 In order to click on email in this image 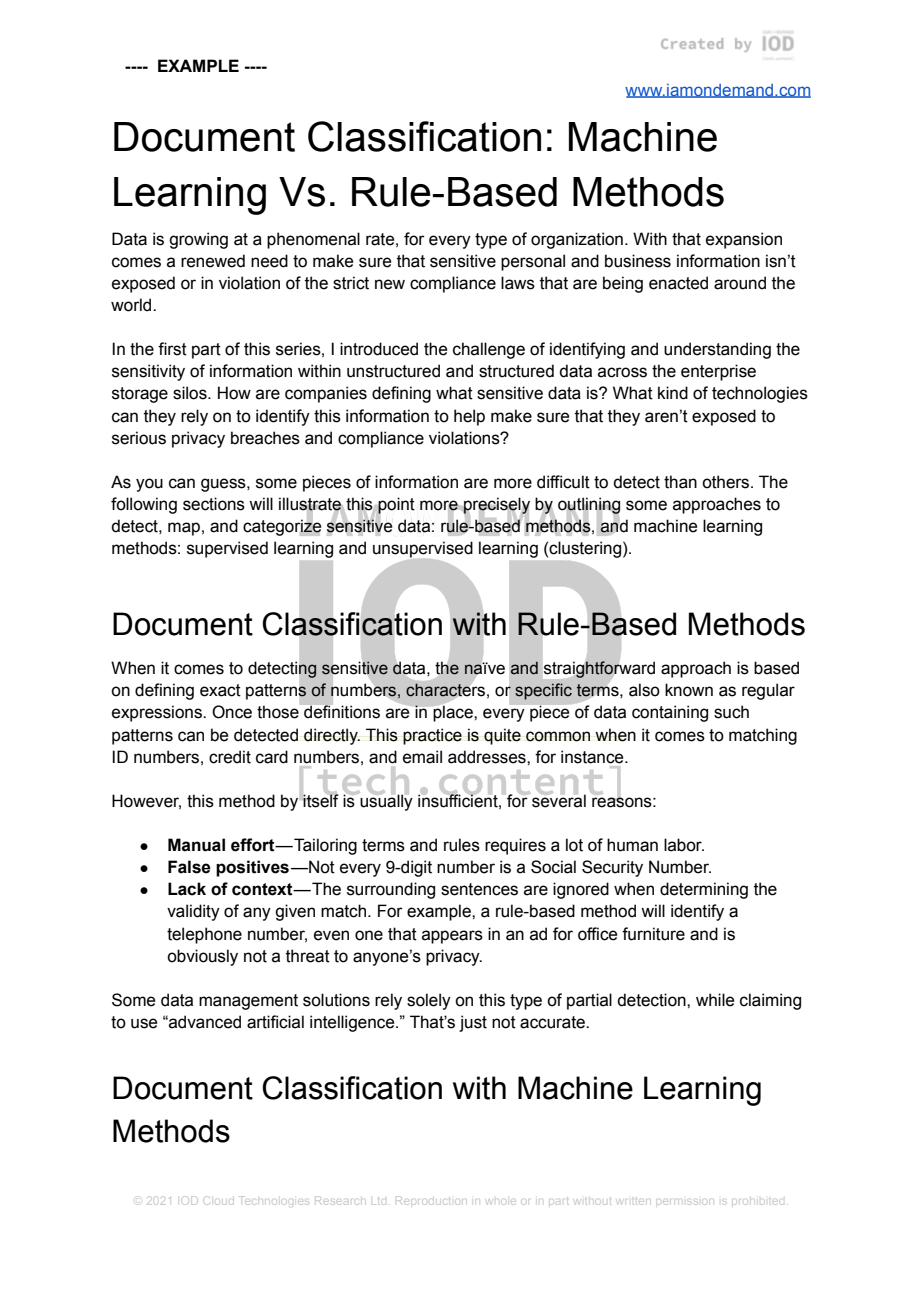, I will do `click(422, 757)`.
